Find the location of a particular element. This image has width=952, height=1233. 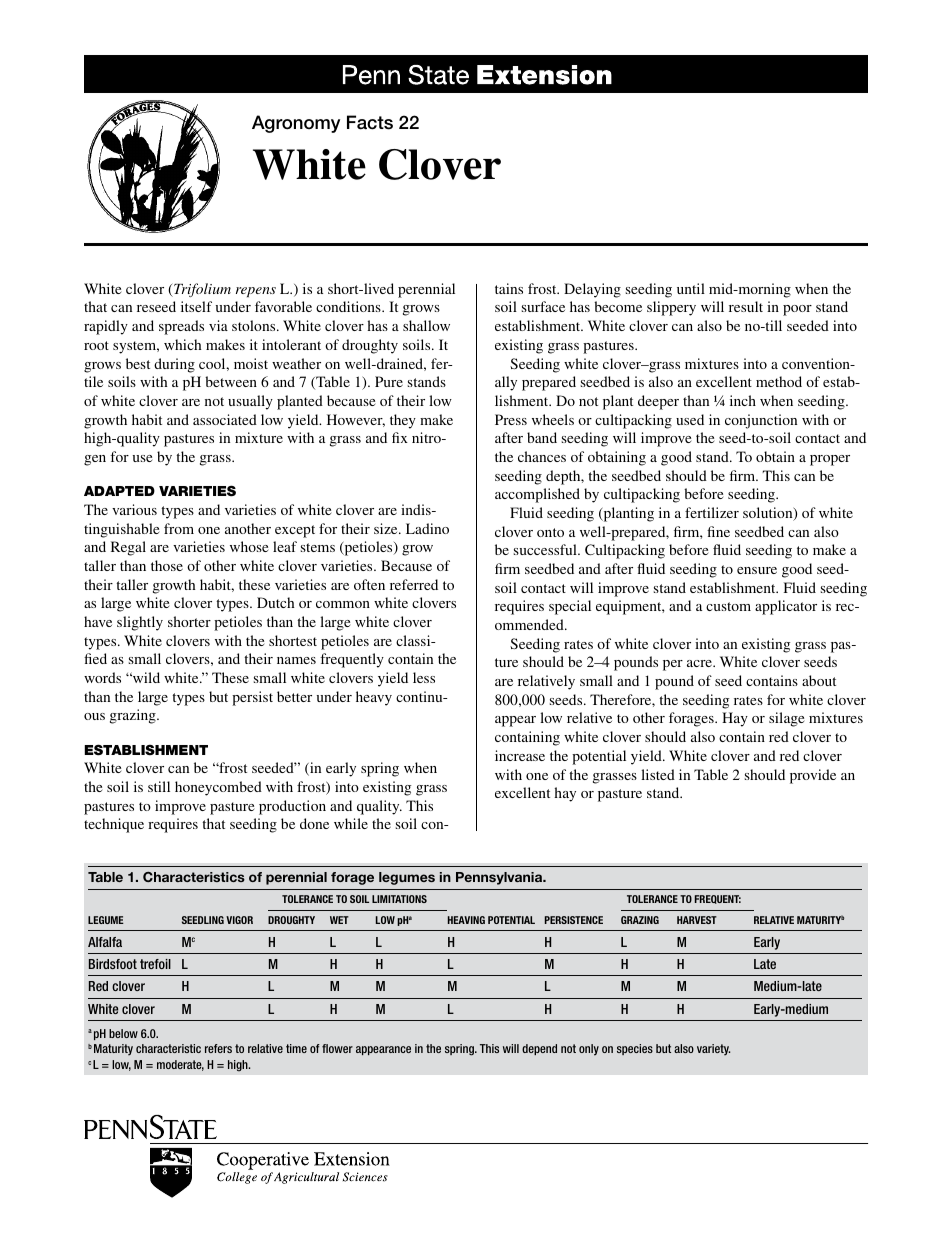

until is located at coordinates (691, 288).
